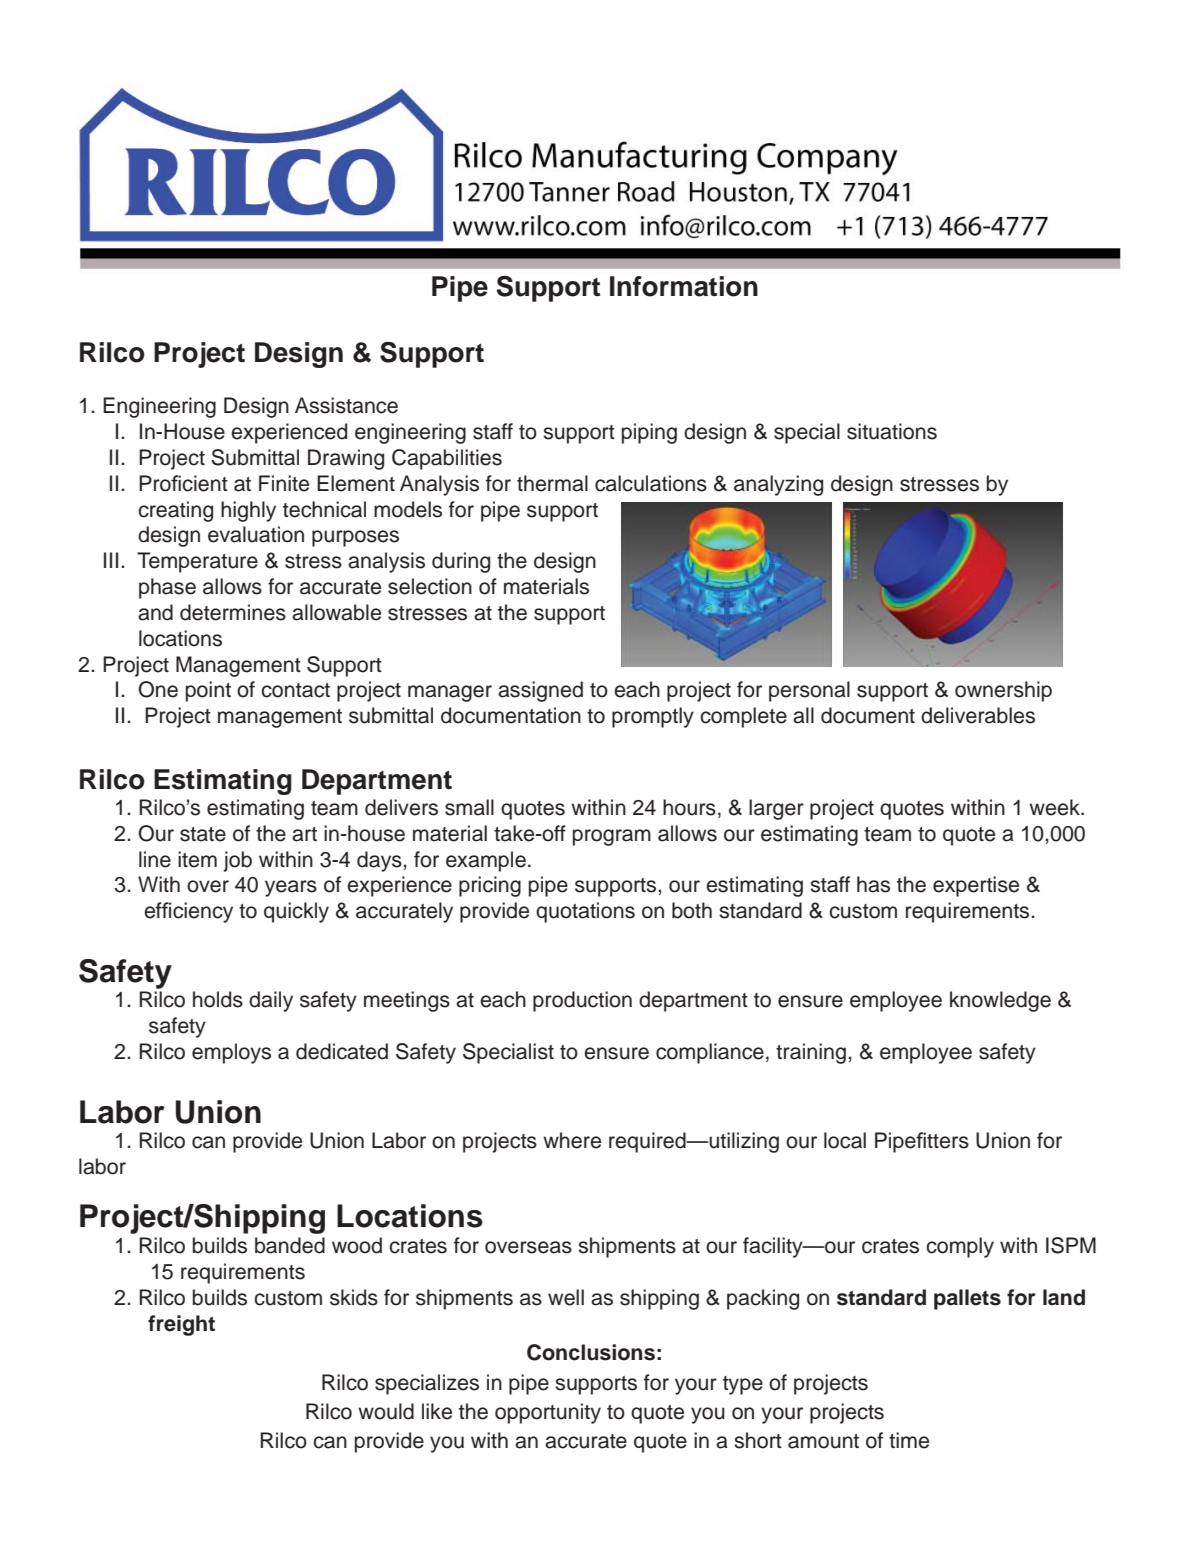 Image resolution: width=1197 pixels, height=1550 pixels. What do you see at coordinates (909, 1440) in the screenshot?
I see `time` at bounding box center [909, 1440].
